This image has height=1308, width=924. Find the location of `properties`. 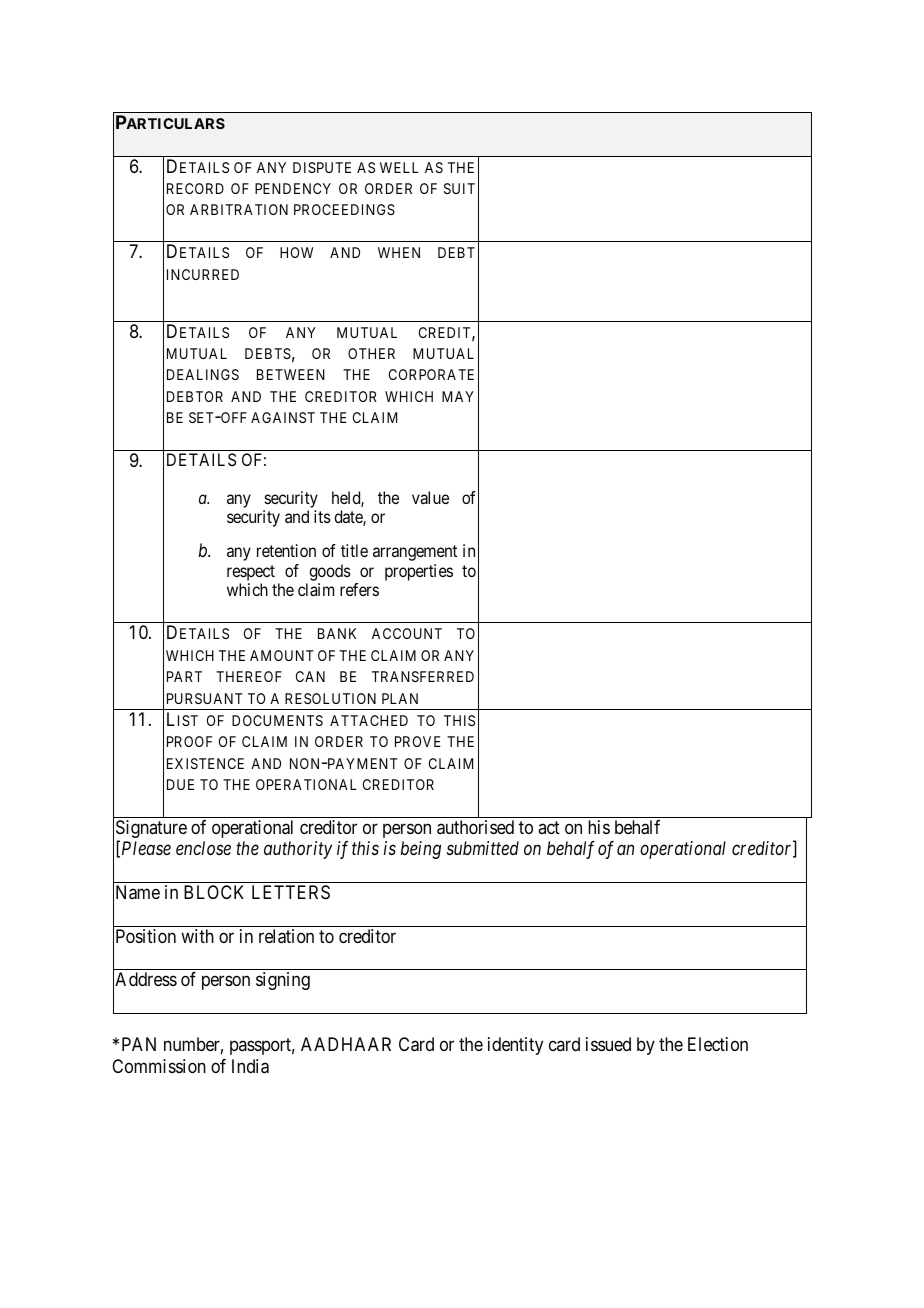

properties is located at coordinates (419, 572).
